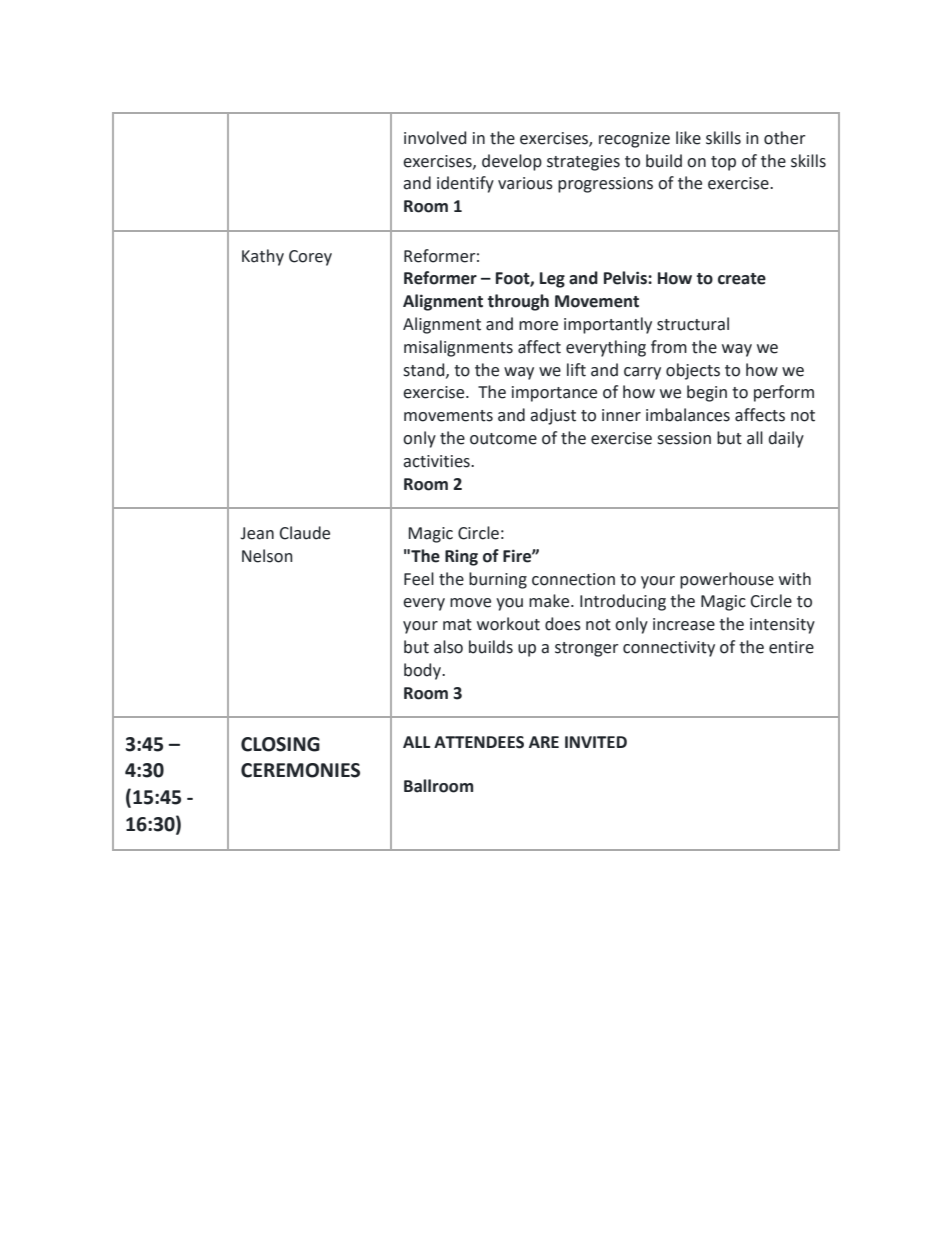  I want to click on stand, so click(425, 370).
